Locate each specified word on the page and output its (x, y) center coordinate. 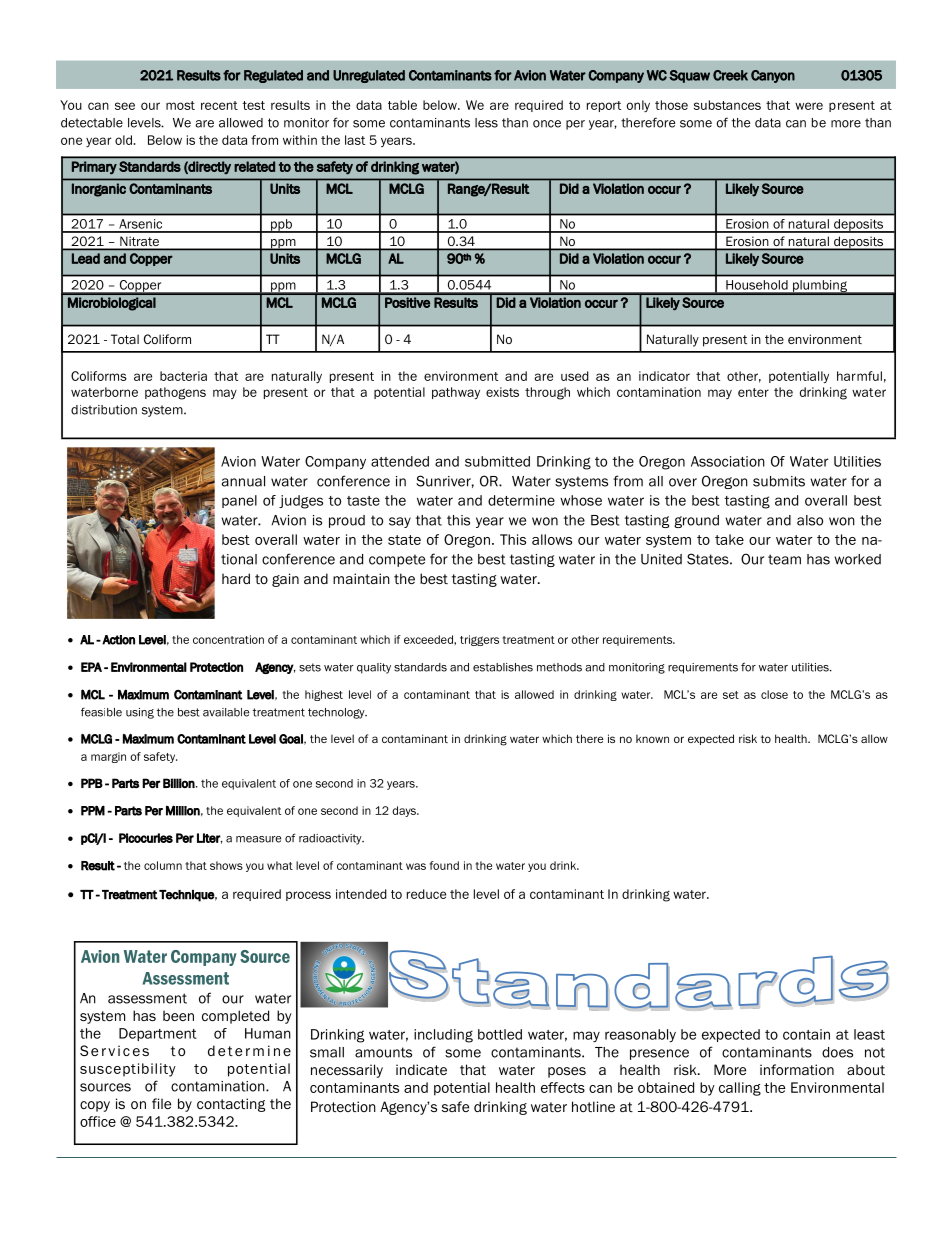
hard (236, 578)
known (652, 739)
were (809, 106)
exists (502, 392)
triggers (479, 640)
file (161, 1103)
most (180, 105)
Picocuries (146, 838)
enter (753, 392)
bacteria (183, 376)
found (444, 865)
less (486, 123)
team (784, 559)
